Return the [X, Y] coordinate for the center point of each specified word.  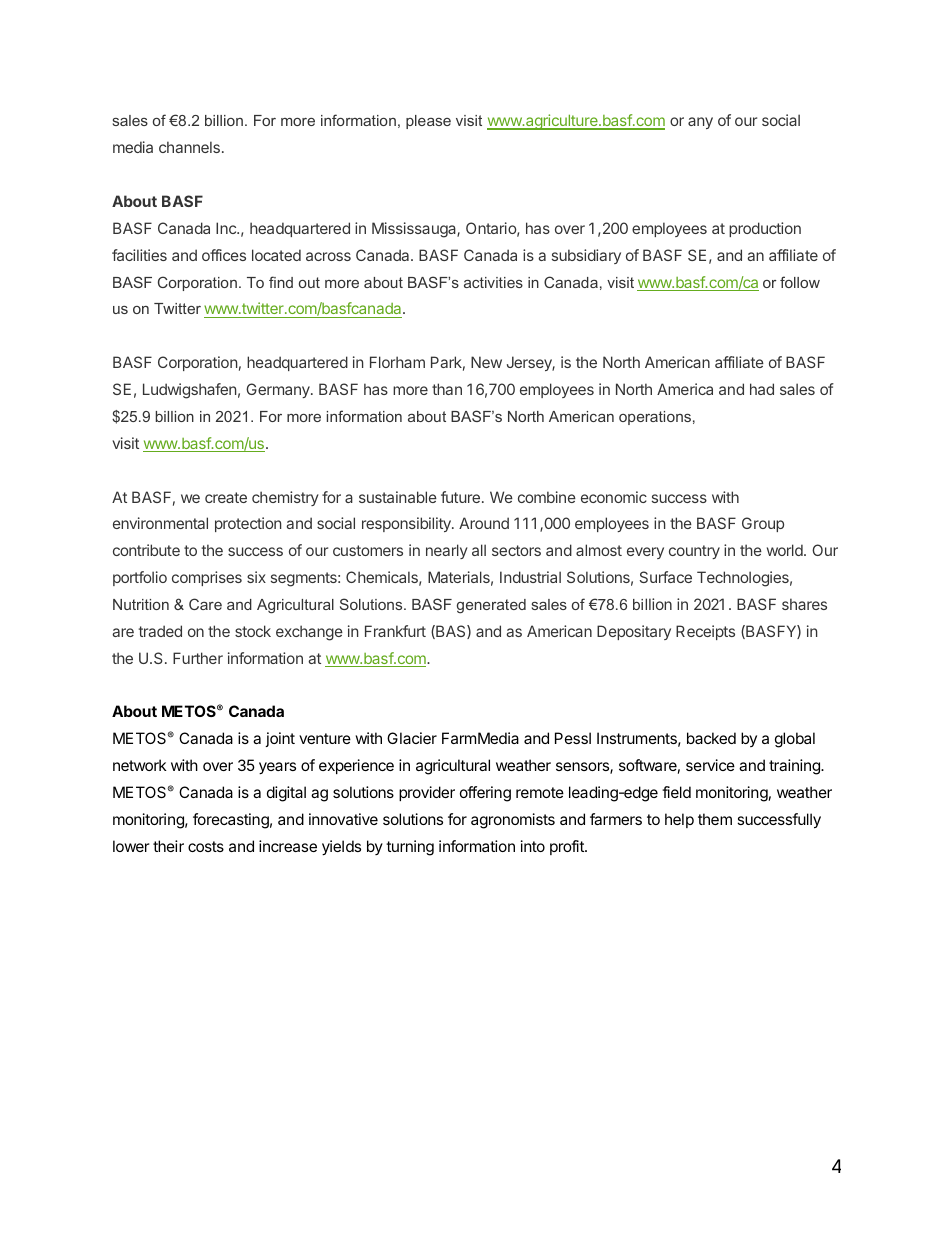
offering [485, 794]
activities [493, 282]
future [460, 497]
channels [189, 147]
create [226, 497]
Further [198, 658]
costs [206, 846]
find [281, 282]
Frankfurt [395, 631]
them [715, 819]
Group [763, 524]
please [428, 122]
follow [800, 282]
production [765, 229]
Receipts [705, 632]
